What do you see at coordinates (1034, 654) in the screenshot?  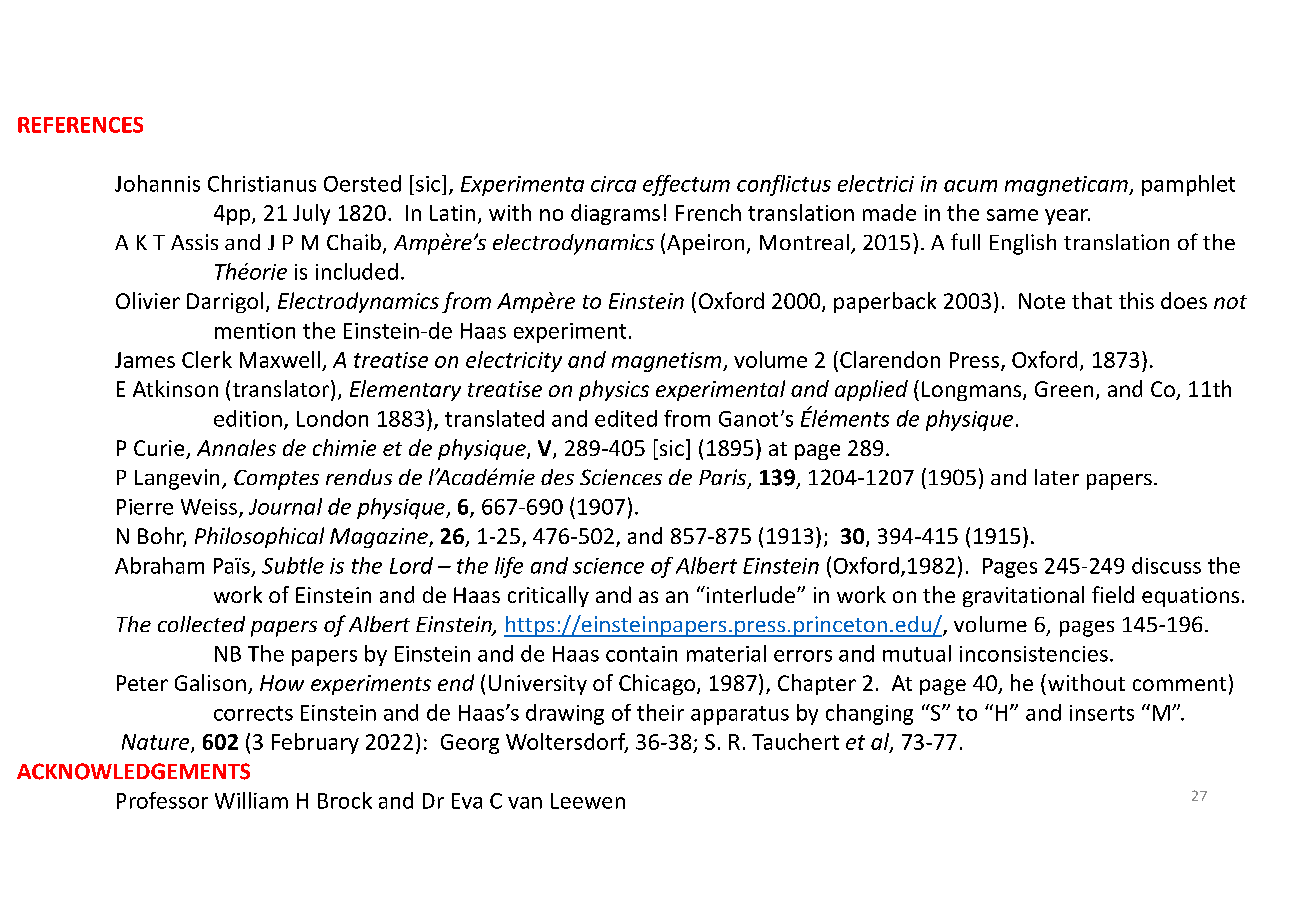 I see `inconsistencies` at bounding box center [1034, 654].
